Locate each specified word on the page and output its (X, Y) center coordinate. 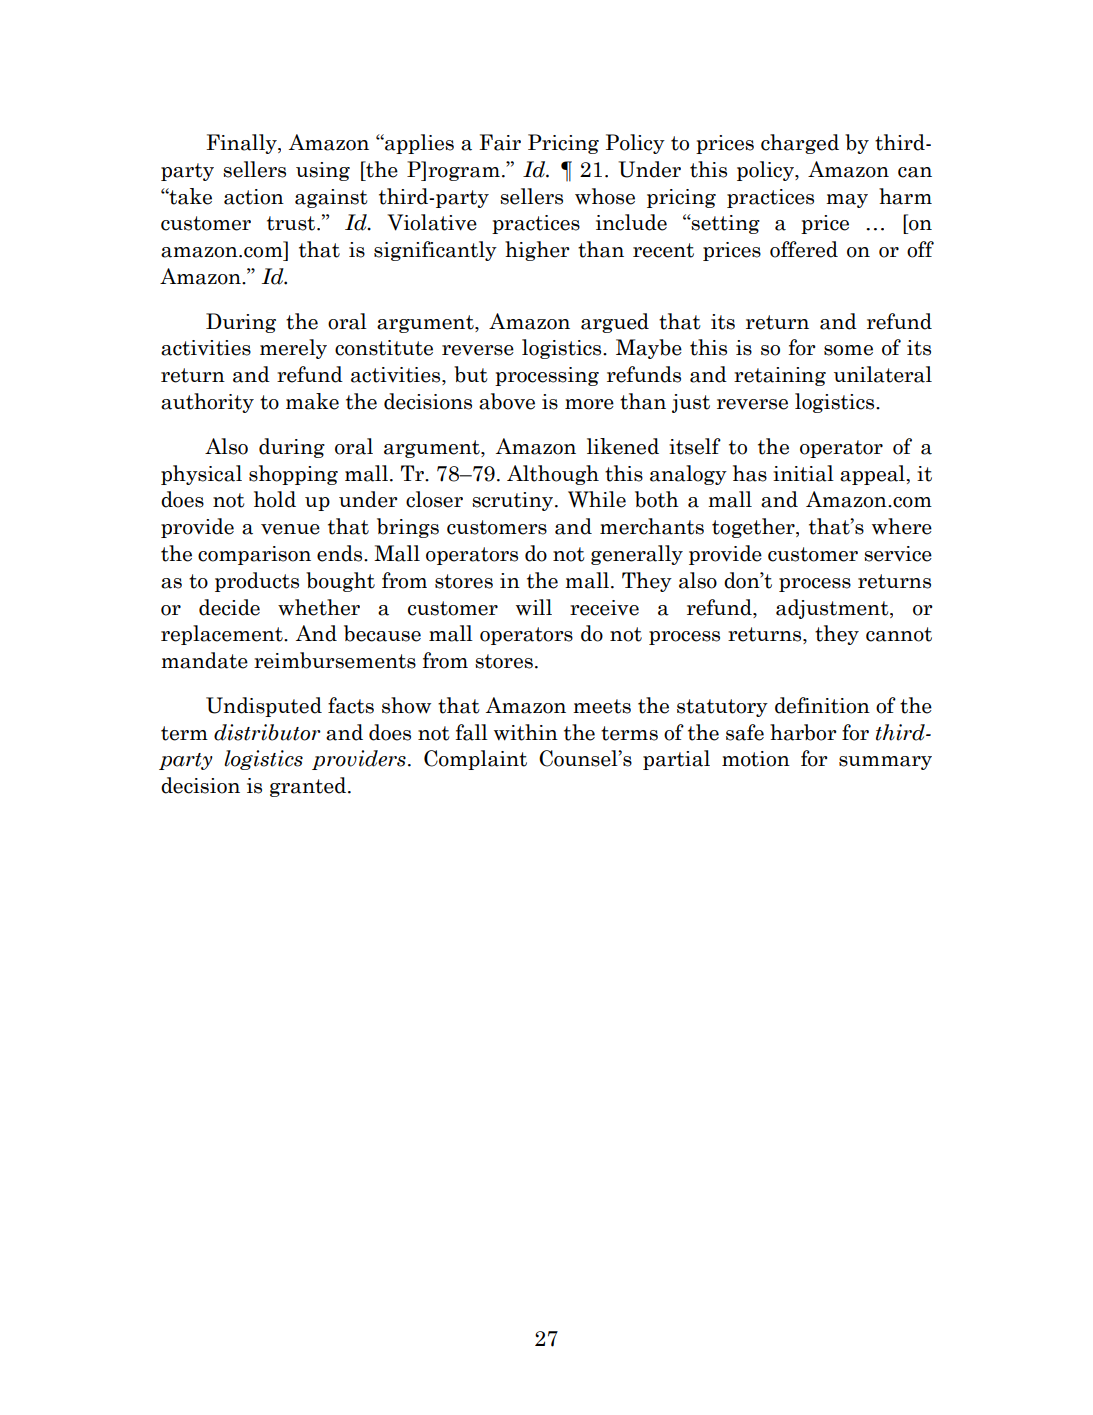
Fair (500, 142)
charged (800, 144)
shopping (293, 475)
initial (803, 473)
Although (553, 475)
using (323, 171)
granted (309, 787)
